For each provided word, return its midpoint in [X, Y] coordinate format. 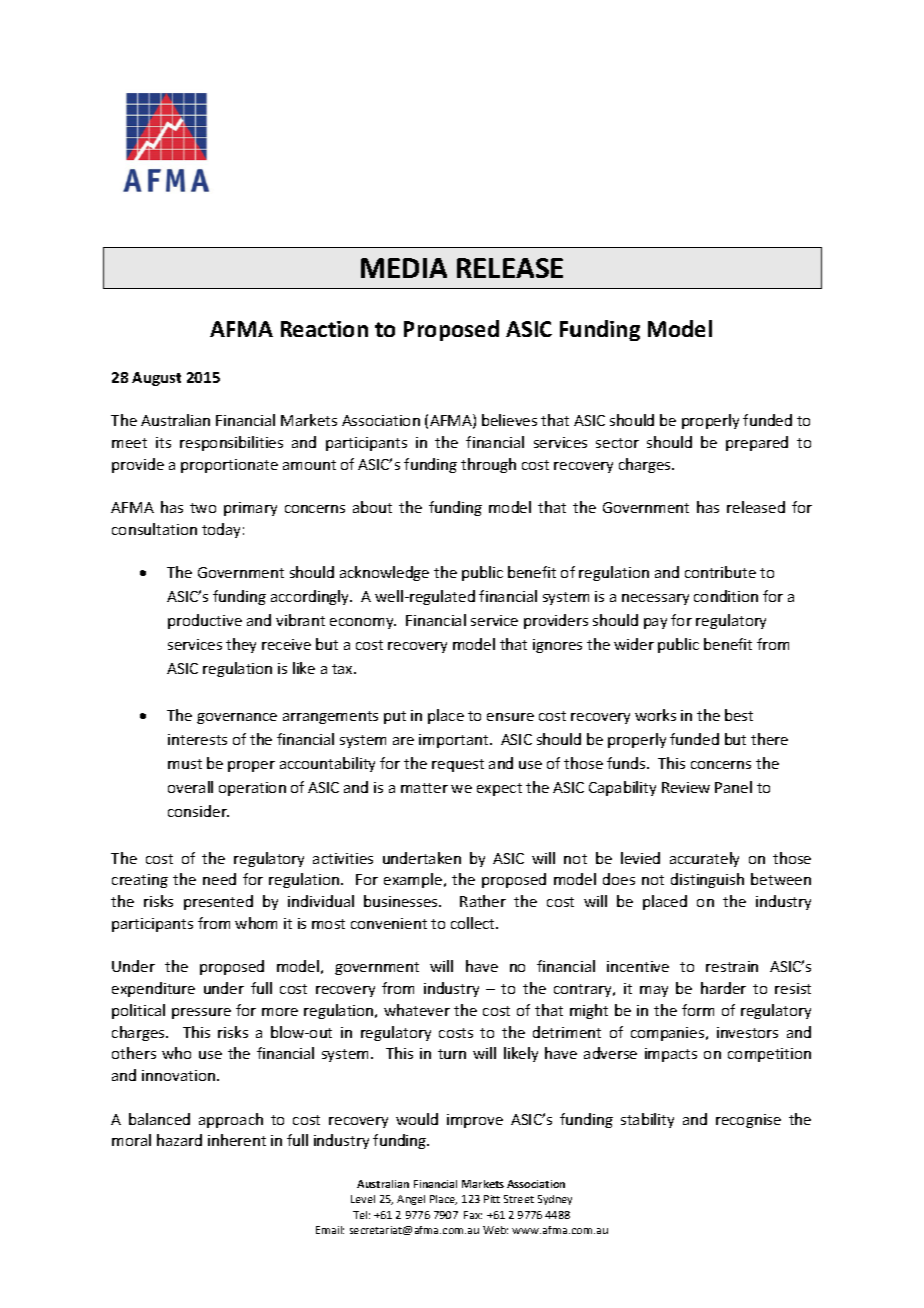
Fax [473, 1215]
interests [197, 739]
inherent [237, 1140]
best [739, 715]
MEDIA [404, 268]
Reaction [324, 329]
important [455, 741]
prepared [757, 443]
